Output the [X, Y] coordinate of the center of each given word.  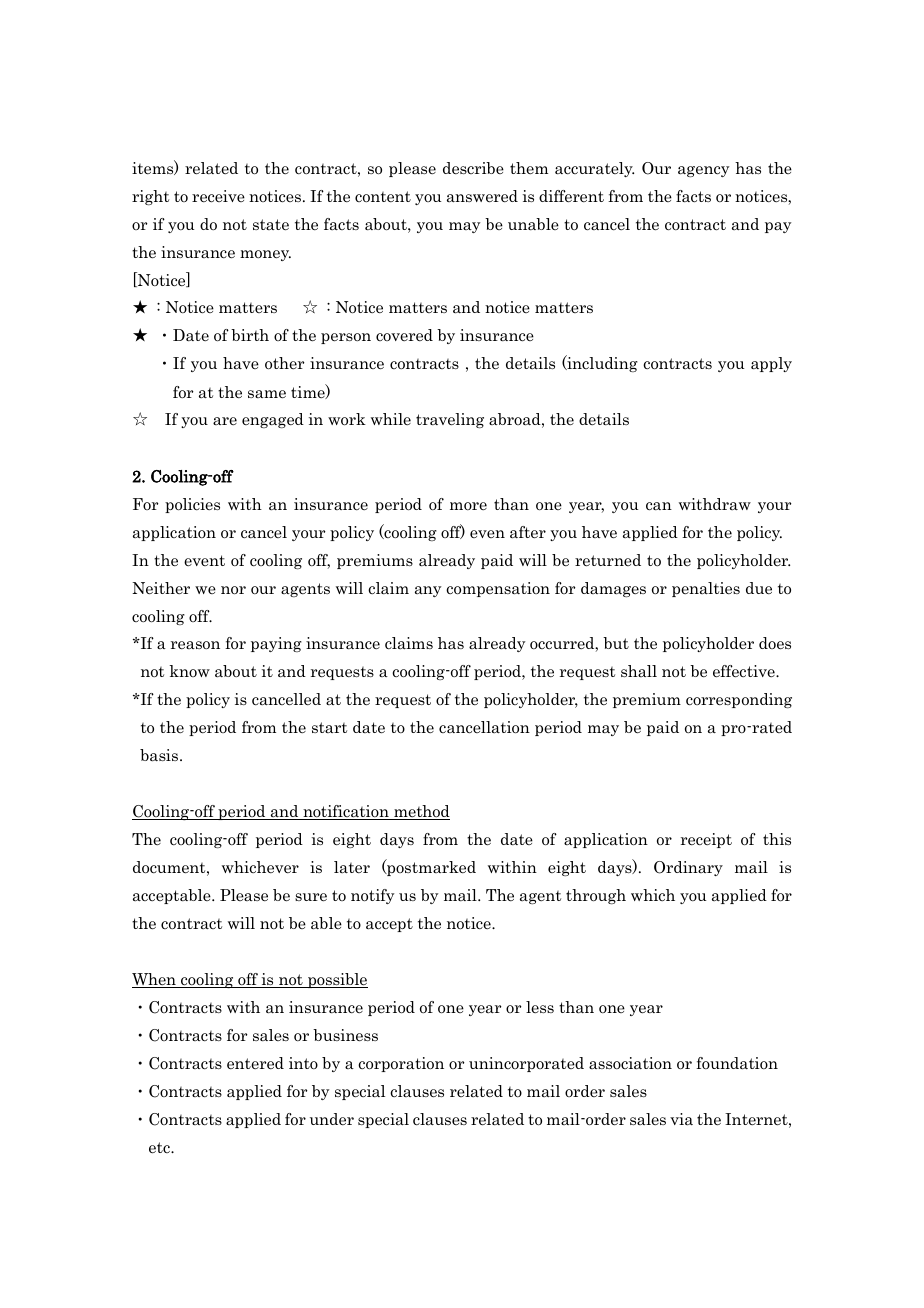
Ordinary [688, 868]
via [681, 1119]
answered [482, 196]
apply [771, 364]
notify [373, 896]
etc [160, 1148]
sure [311, 897]
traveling [450, 420]
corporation [401, 1064]
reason [195, 645]
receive [218, 196]
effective [745, 671]
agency [704, 171]
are [225, 421]
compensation [498, 589]
